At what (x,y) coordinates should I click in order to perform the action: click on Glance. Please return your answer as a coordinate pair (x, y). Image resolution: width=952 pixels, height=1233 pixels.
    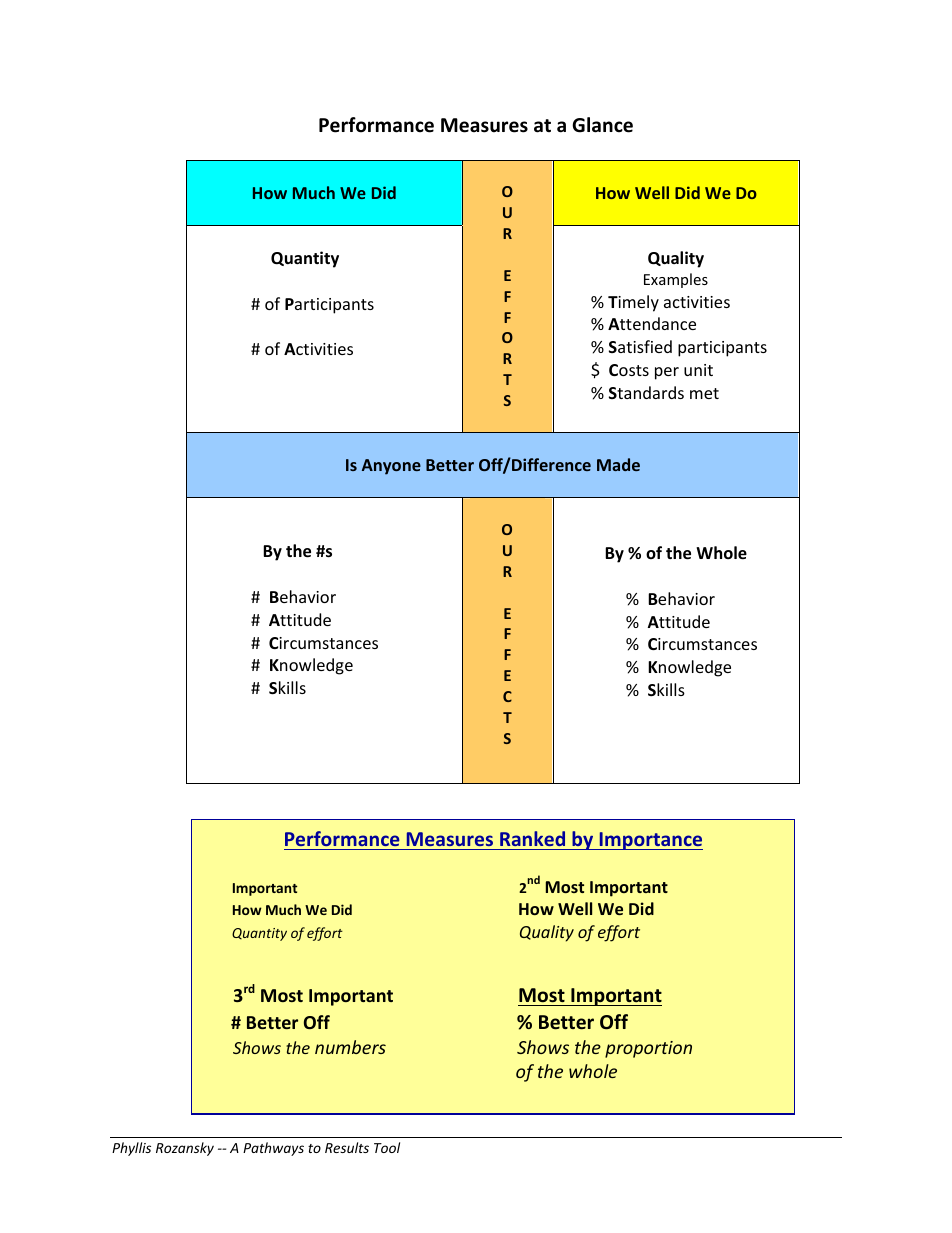
    Looking at the image, I should click on (602, 125).
